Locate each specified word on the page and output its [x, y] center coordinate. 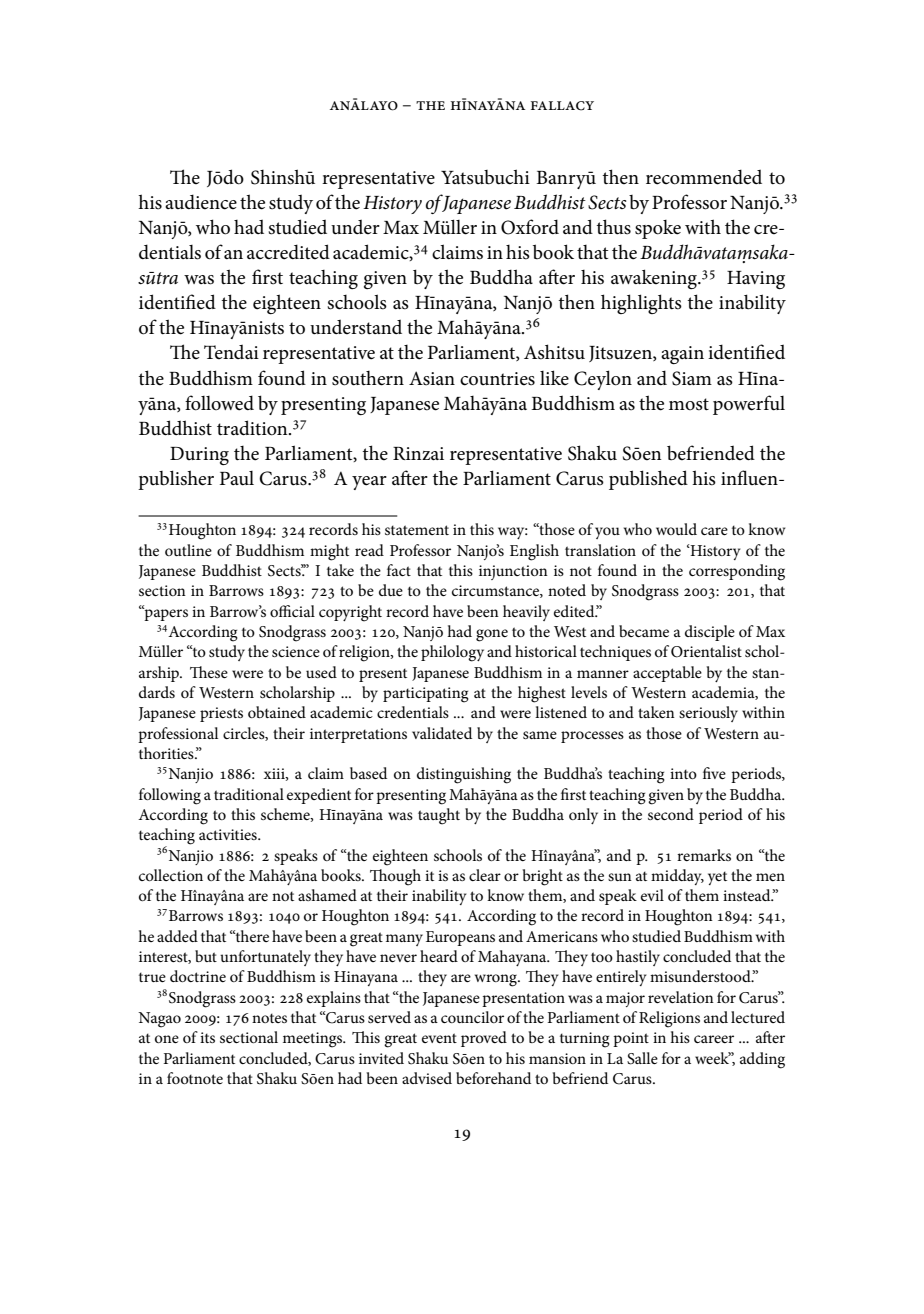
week [713, 1058]
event [439, 1038]
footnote [195, 1078]
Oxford [530, 227]
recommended [704, 177]
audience [201, 202]
